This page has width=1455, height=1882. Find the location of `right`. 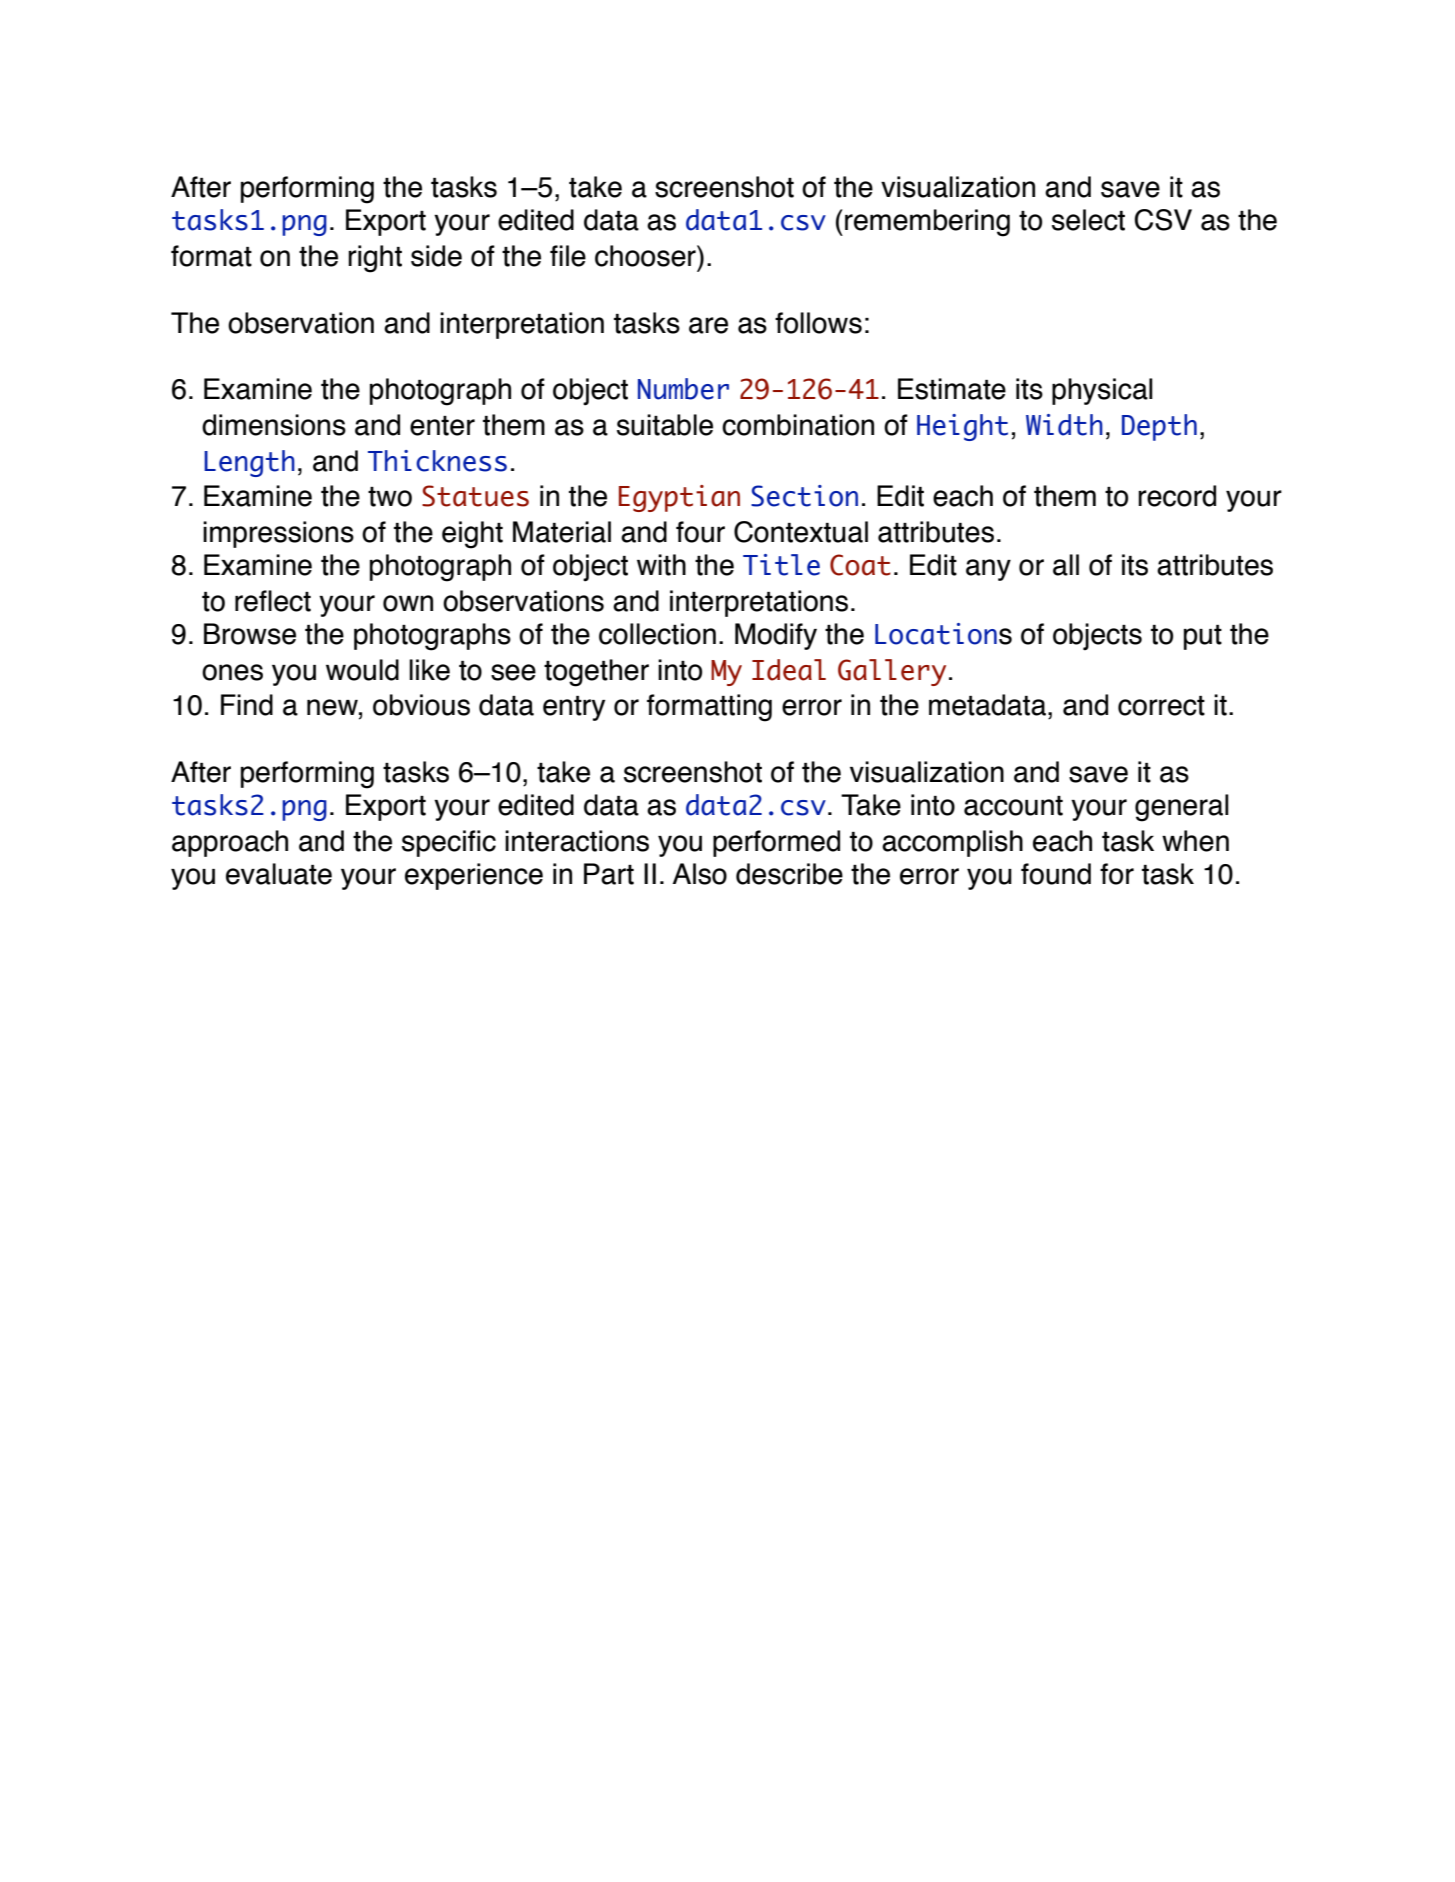

right is located at coordinates (375, 259).
